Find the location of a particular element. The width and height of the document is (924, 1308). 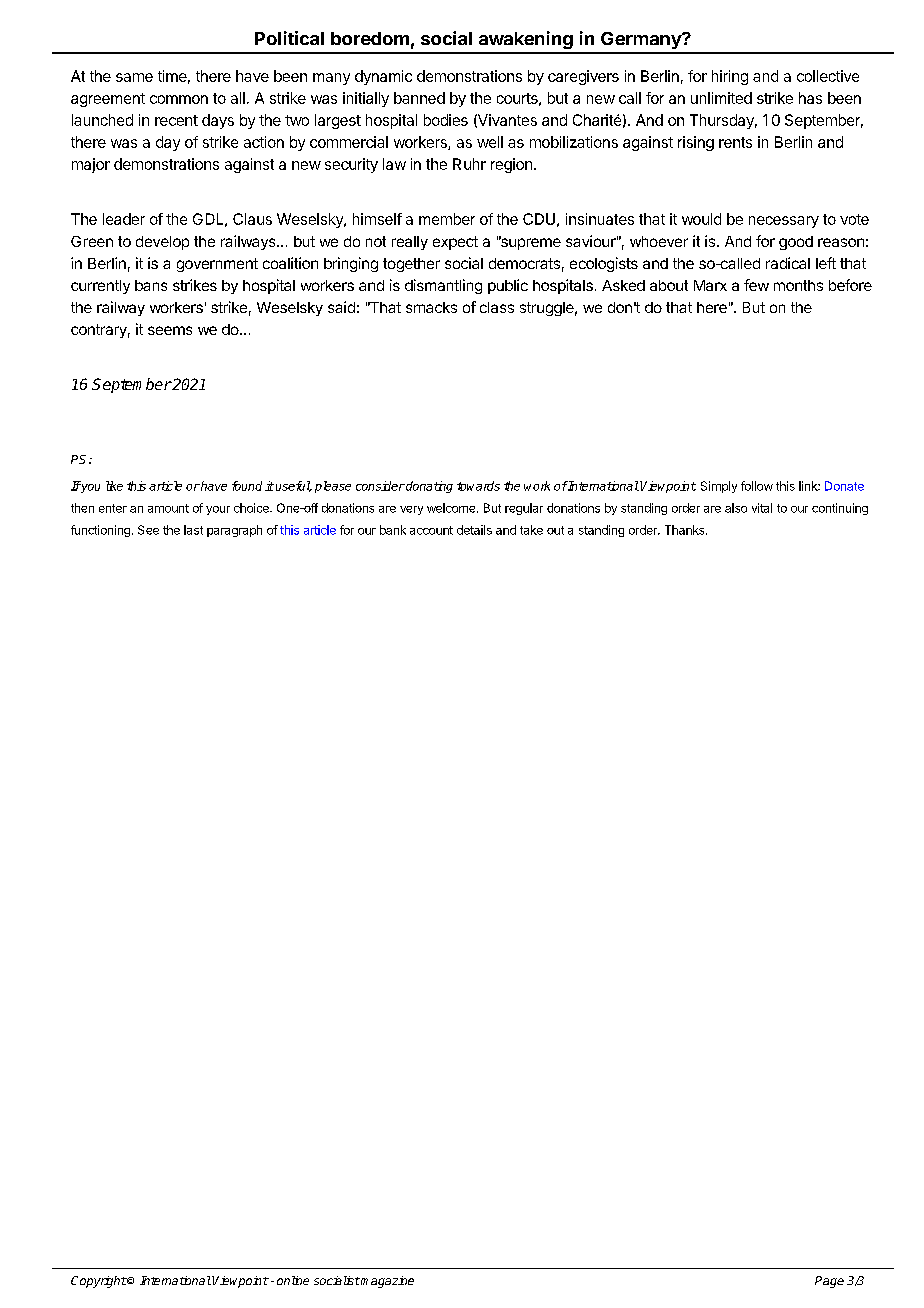

last is located at coordinates (193, 530).
